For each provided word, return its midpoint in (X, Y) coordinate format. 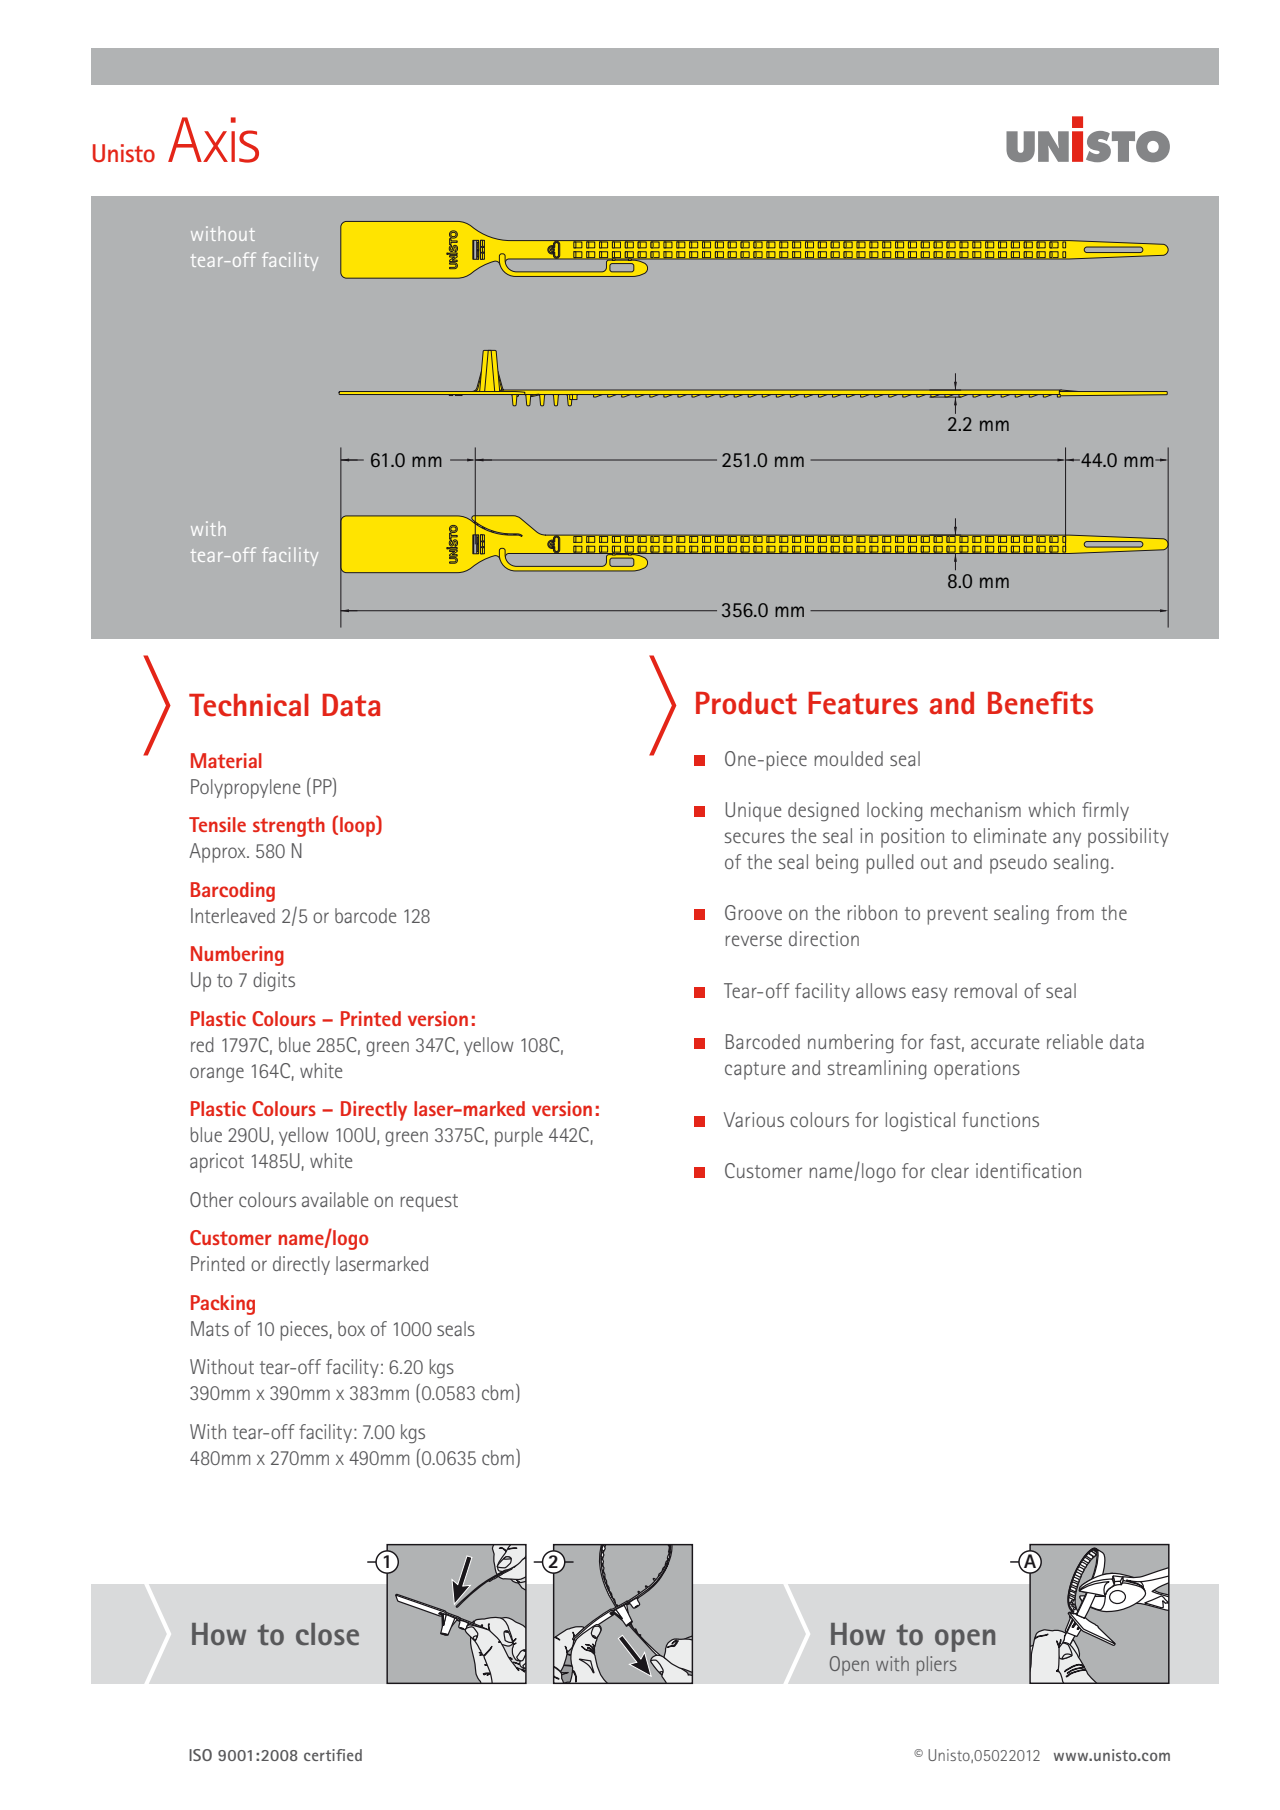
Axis (213, 140)
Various (754, 1119)
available (335, 1199)
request (429, 1203)
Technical (249, 705)
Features (863, 703)
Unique (753, 812)
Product (746, 703)
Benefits (1040, 703)
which (1051, 809)
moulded (848, 758)
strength (289, 827)
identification (1028, 1170)
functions (1000, 1119)
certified (333, 1755)
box (351, 1328)
